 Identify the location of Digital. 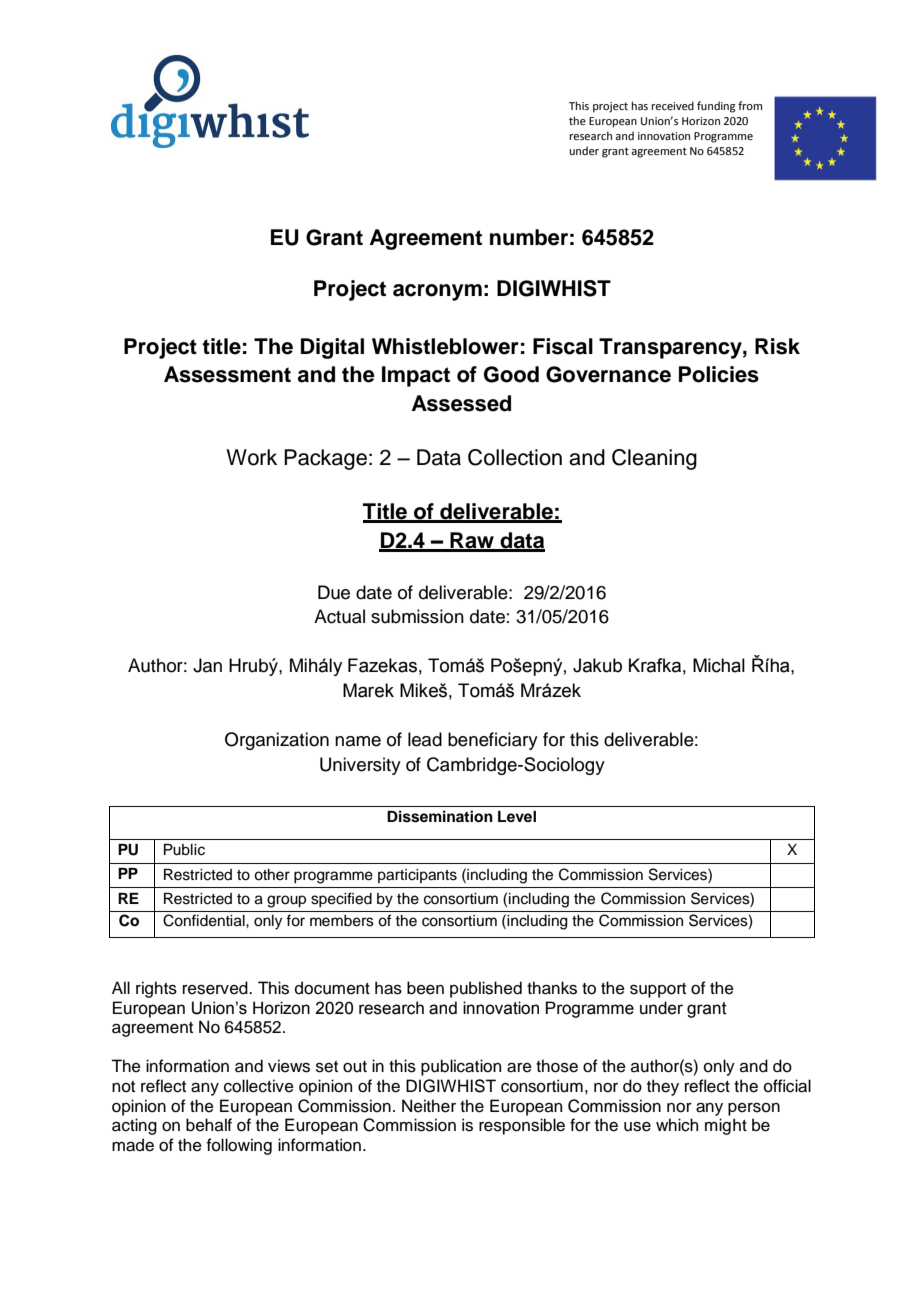
(332, 348).
